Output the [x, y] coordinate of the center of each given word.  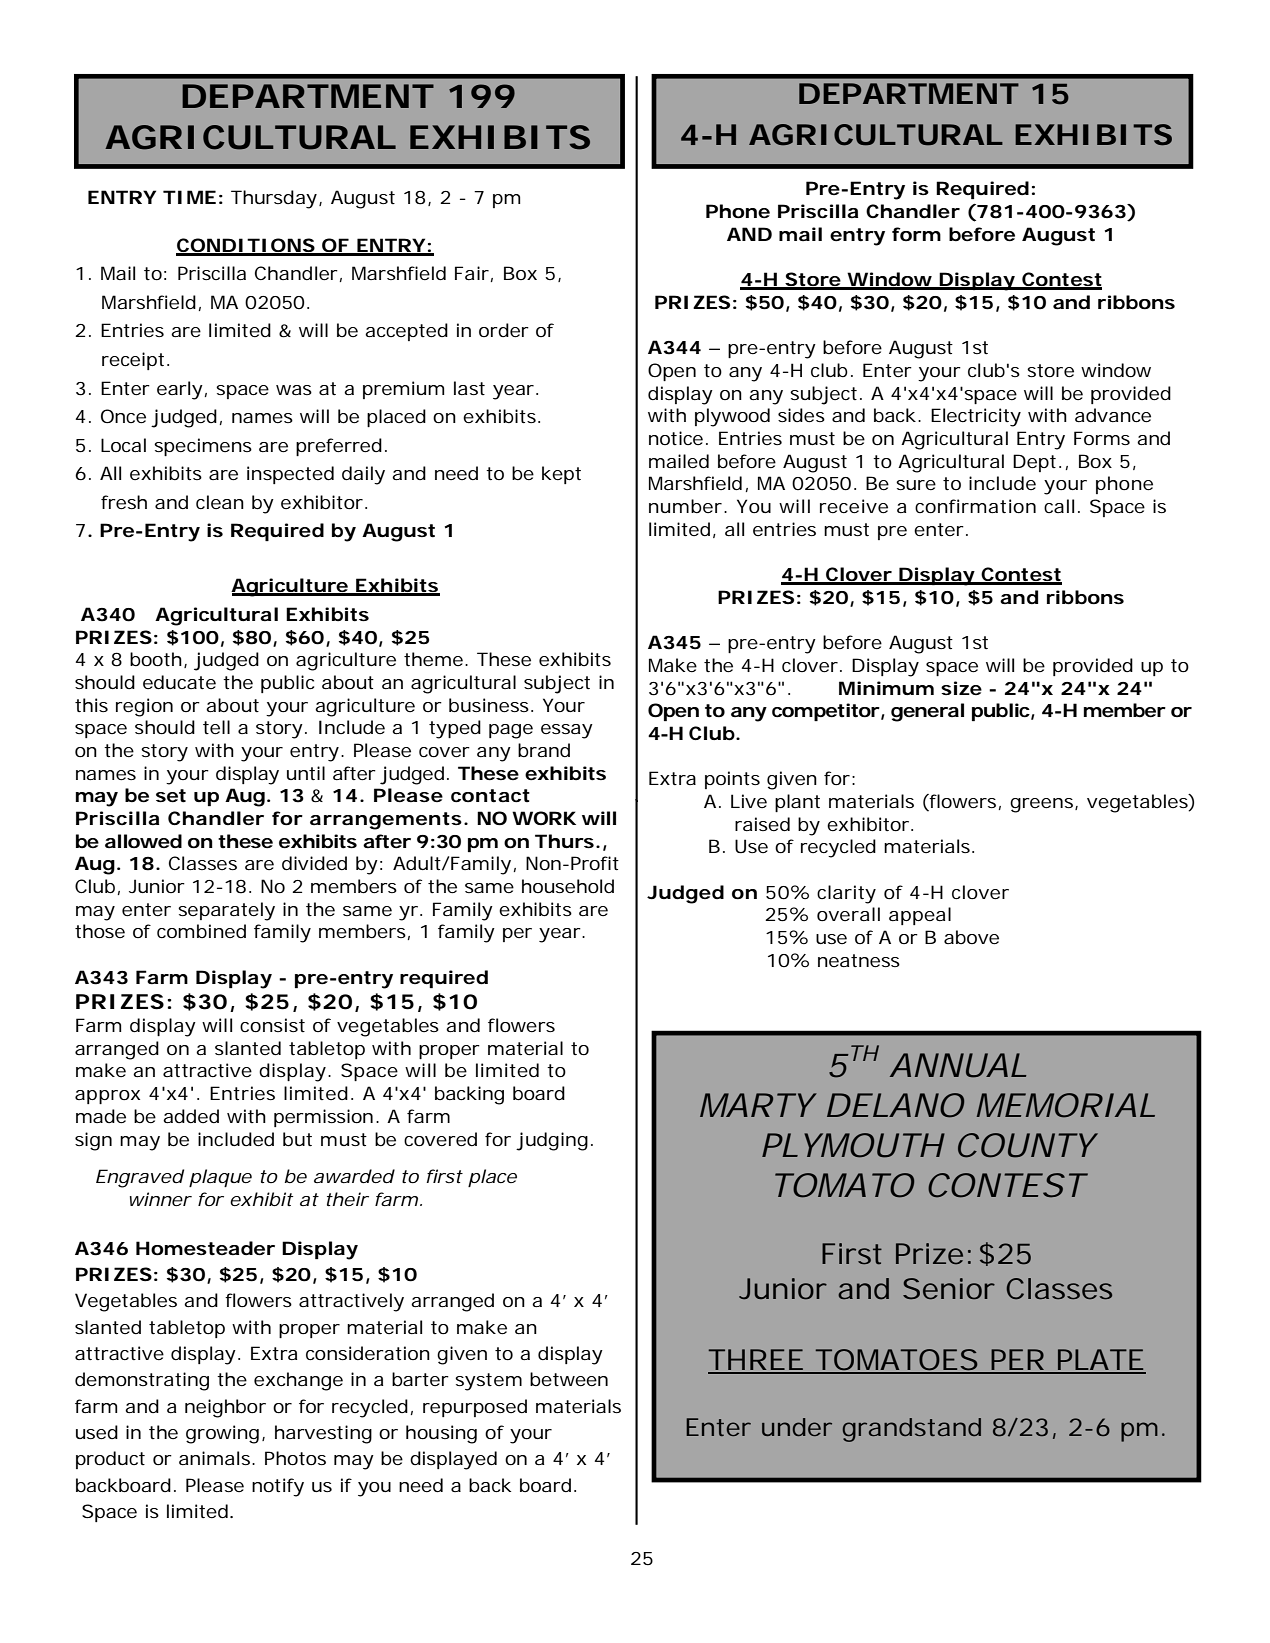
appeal [920, 916]
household [568, 886]
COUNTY [1026, 1145]
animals [216, 1458]
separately [226, 911]
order [504, 330]
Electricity [976, 417]
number [685, 506]
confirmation [975, 506]
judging [552, 1141]
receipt [133, 361]
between [569, 1379]
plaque [220, 1178]
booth [156, 659]
